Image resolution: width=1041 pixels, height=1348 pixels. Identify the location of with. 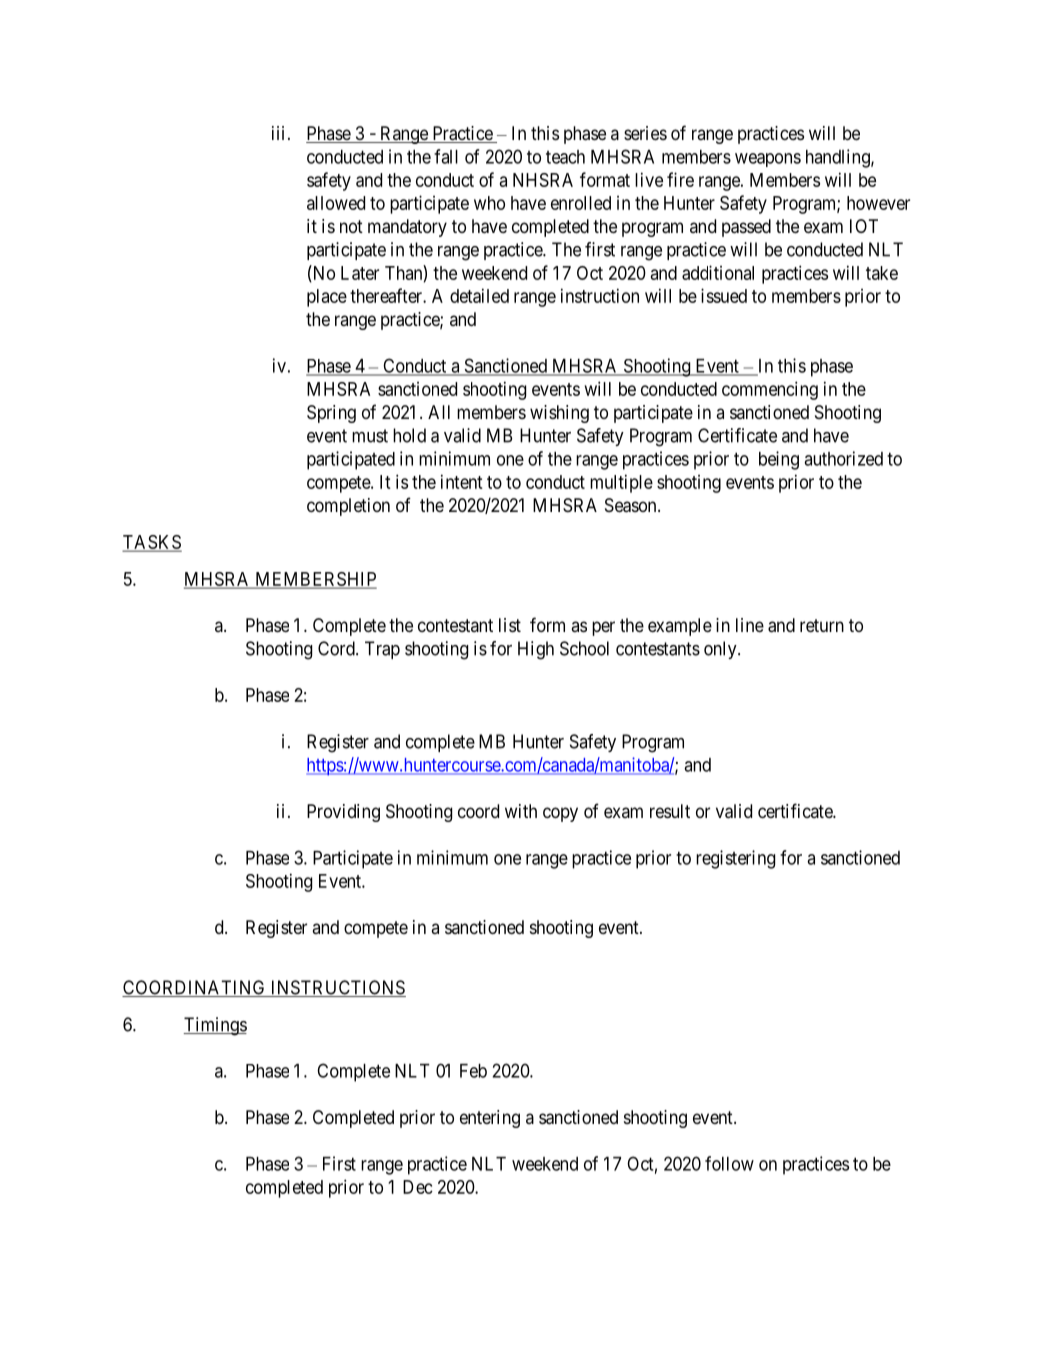
(521, 811).
